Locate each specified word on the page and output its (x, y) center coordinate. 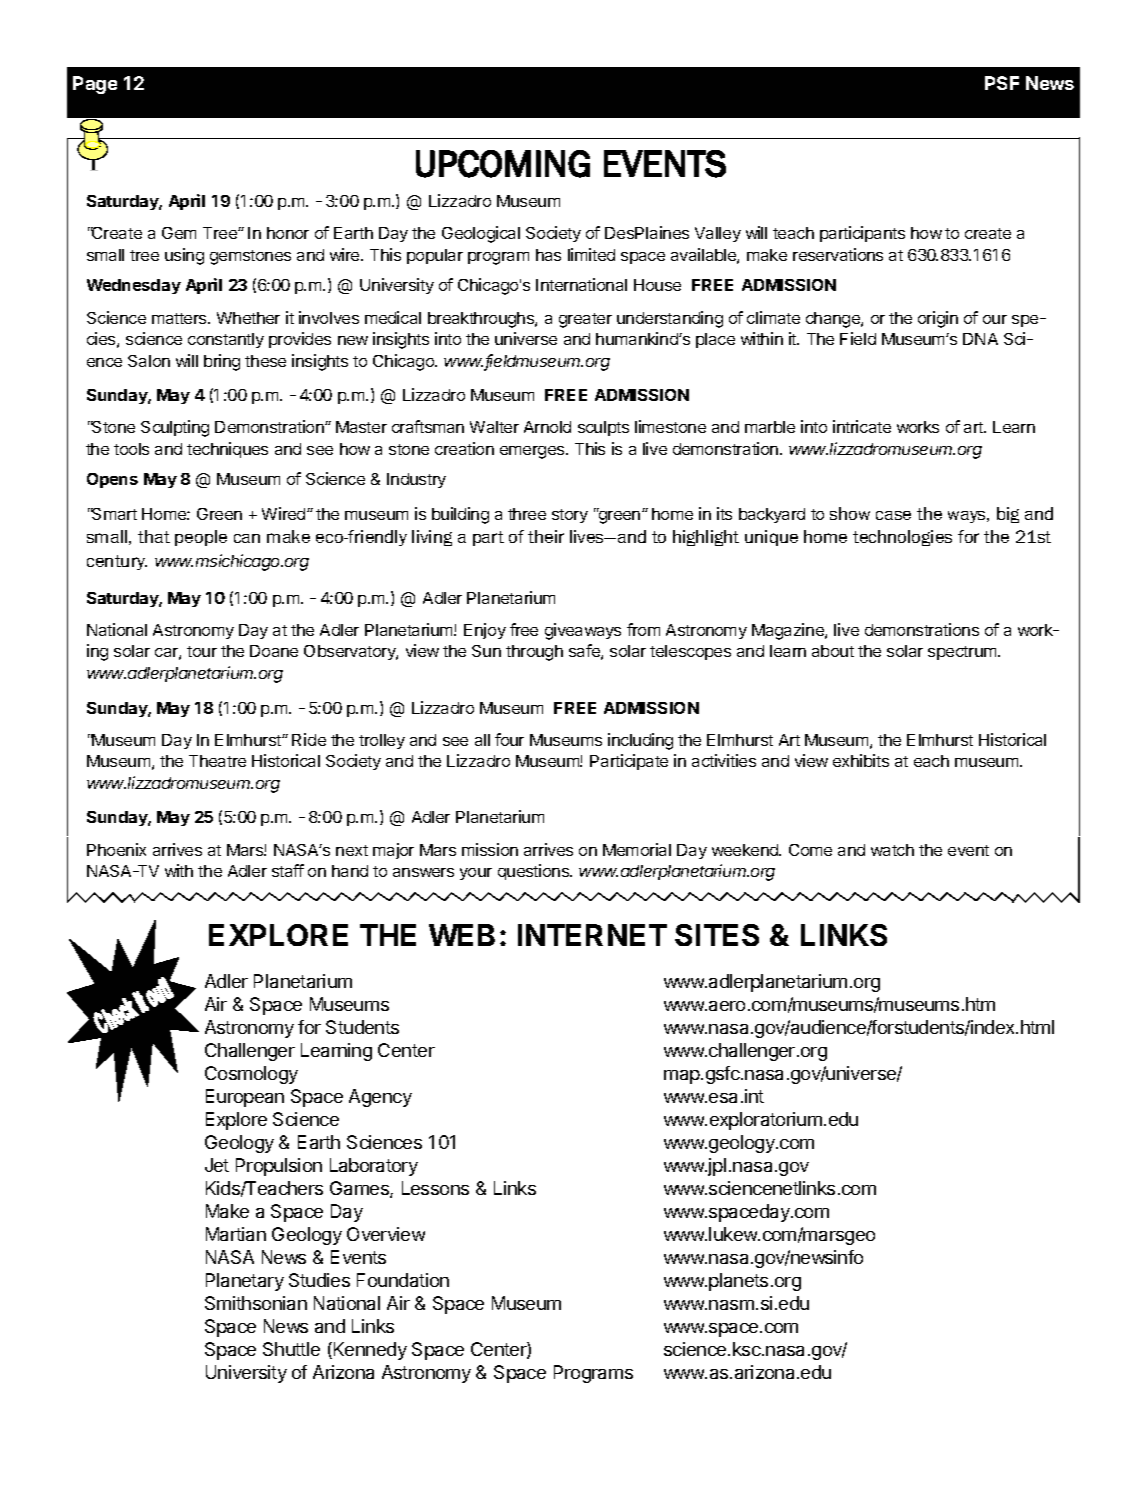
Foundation (403, 1280)
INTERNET (592, 935)
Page (95, 85)
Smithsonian (256, 1303)
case (893, 515)
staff (288, 870)
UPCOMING (503, 164)
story (570, 516)
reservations (838, 254)
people (201, 538)
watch (892, 850)
